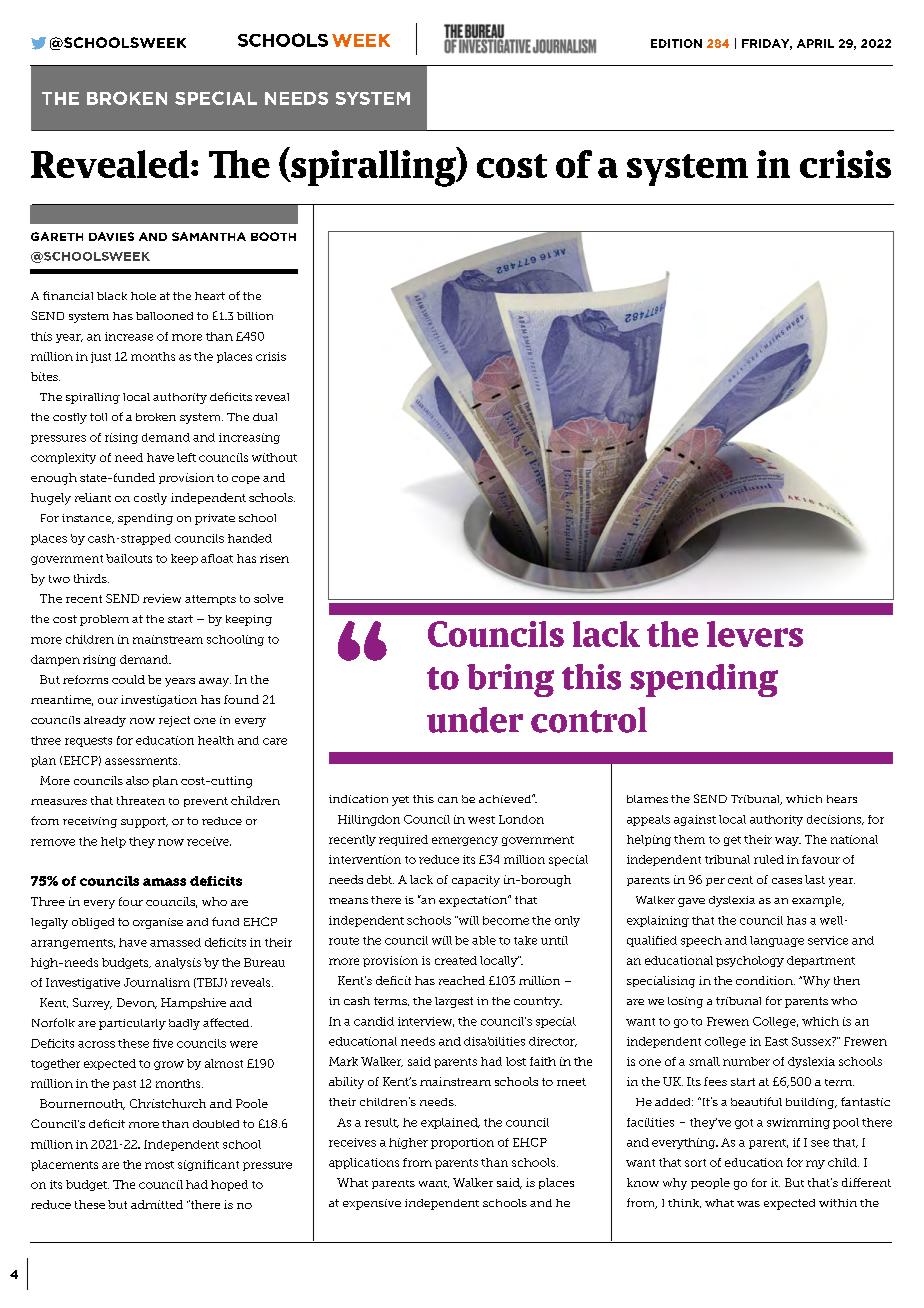  I want to click on APRIL, so click(815, 43).
